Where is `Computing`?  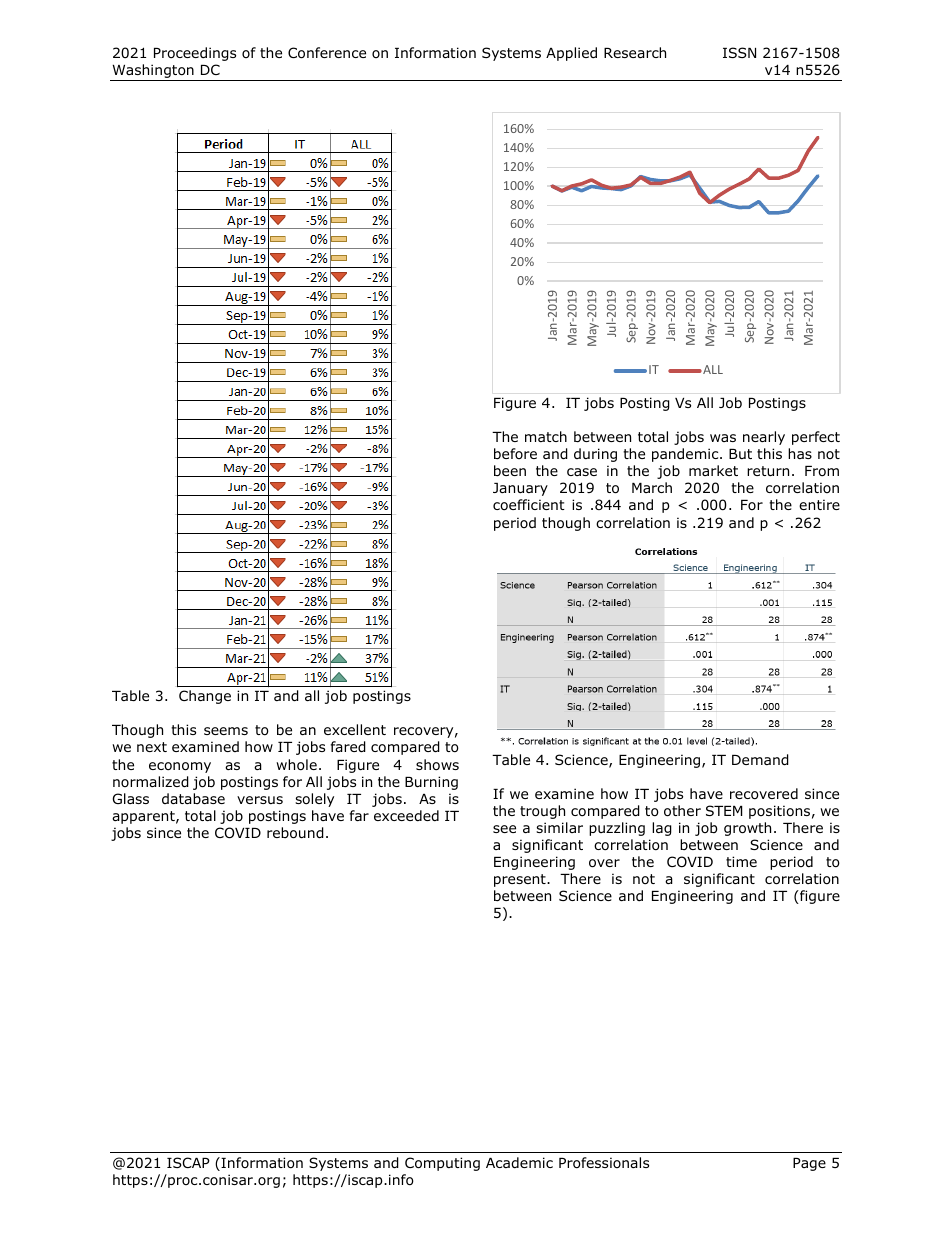 Computing is located at coordinates (442, 1164).
